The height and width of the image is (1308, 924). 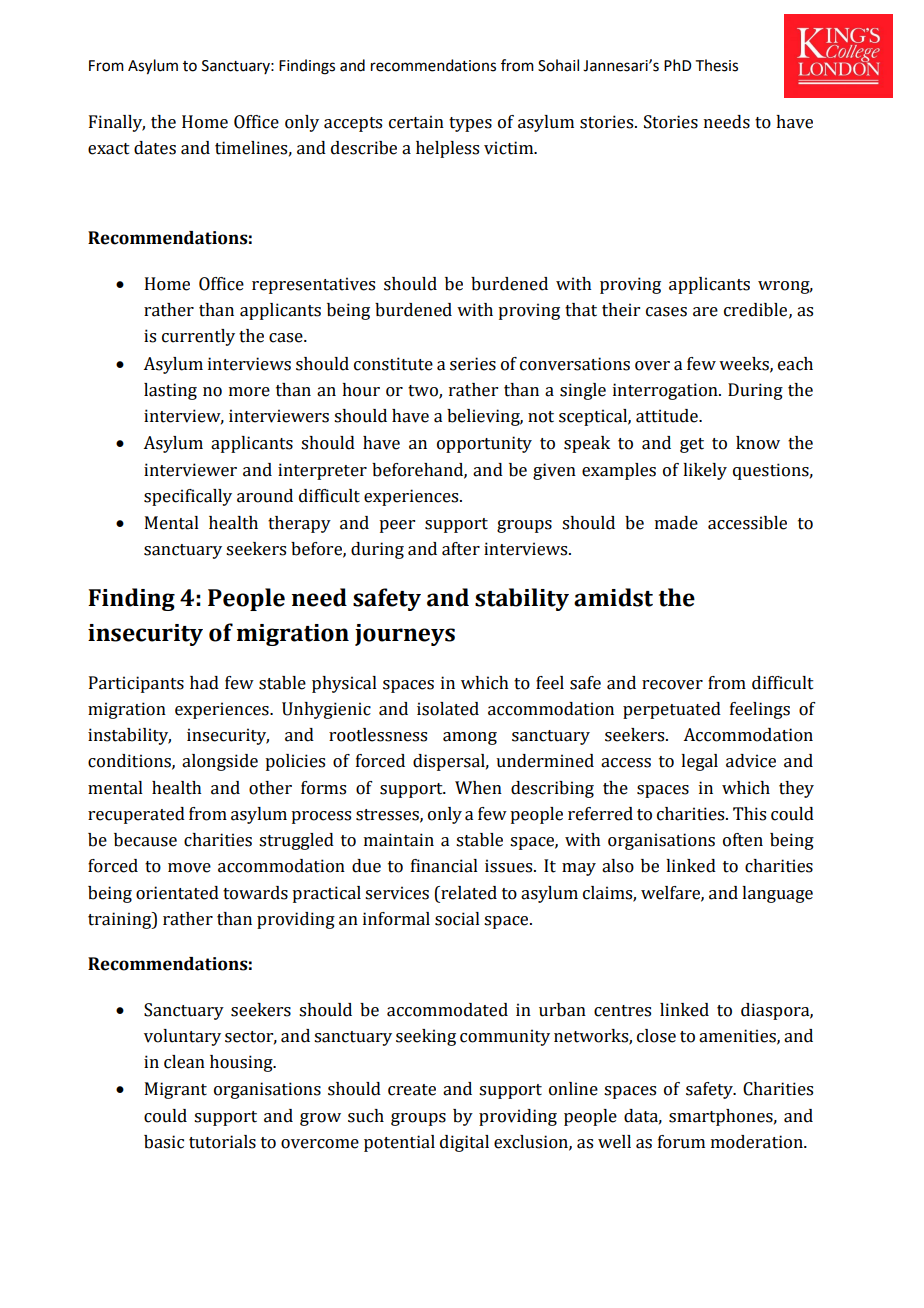 What do you see at coordinates (444, 866) in the image?
I see `financial` at bounding box center [444, 866].
